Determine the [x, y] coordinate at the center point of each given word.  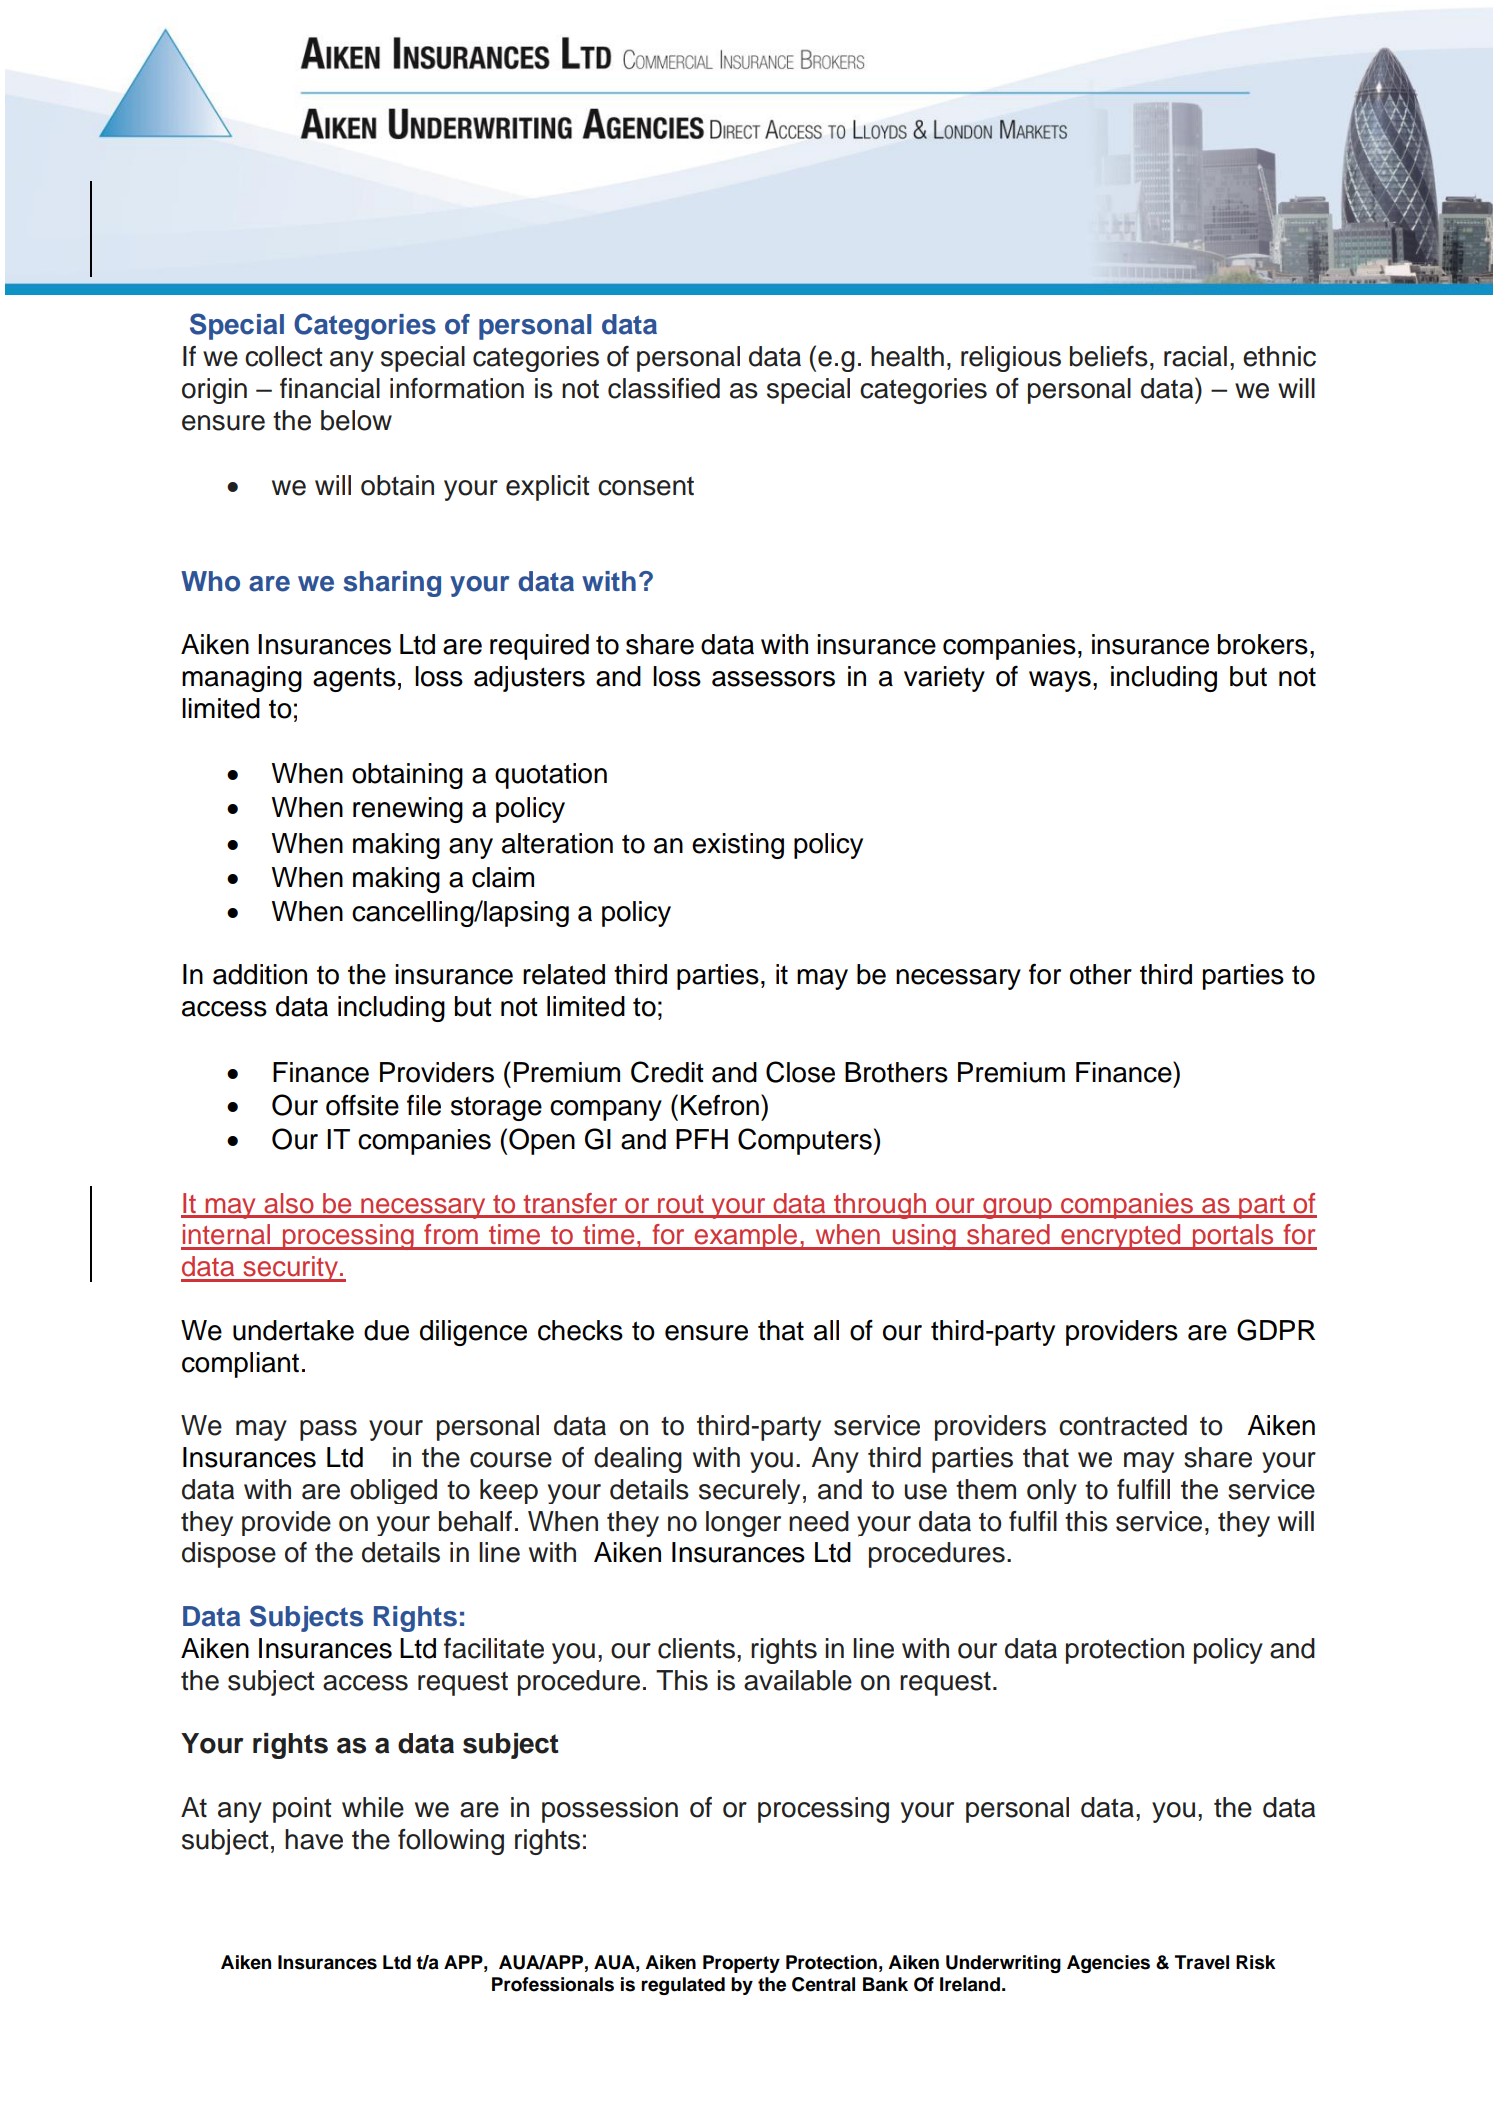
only [1052, 1491]
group [1017, 1208]
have [314, 1839]
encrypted [1121, 1237]
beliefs [1109, 356]
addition [260, 974]
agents [354, 679]
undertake [293, 1330]
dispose [229, 1555]
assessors [773, 679]
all [826, 1330]
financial [330, 388]
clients [696, 1648]
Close [800, 1072]
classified [664, 388]
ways [1060, 681]
